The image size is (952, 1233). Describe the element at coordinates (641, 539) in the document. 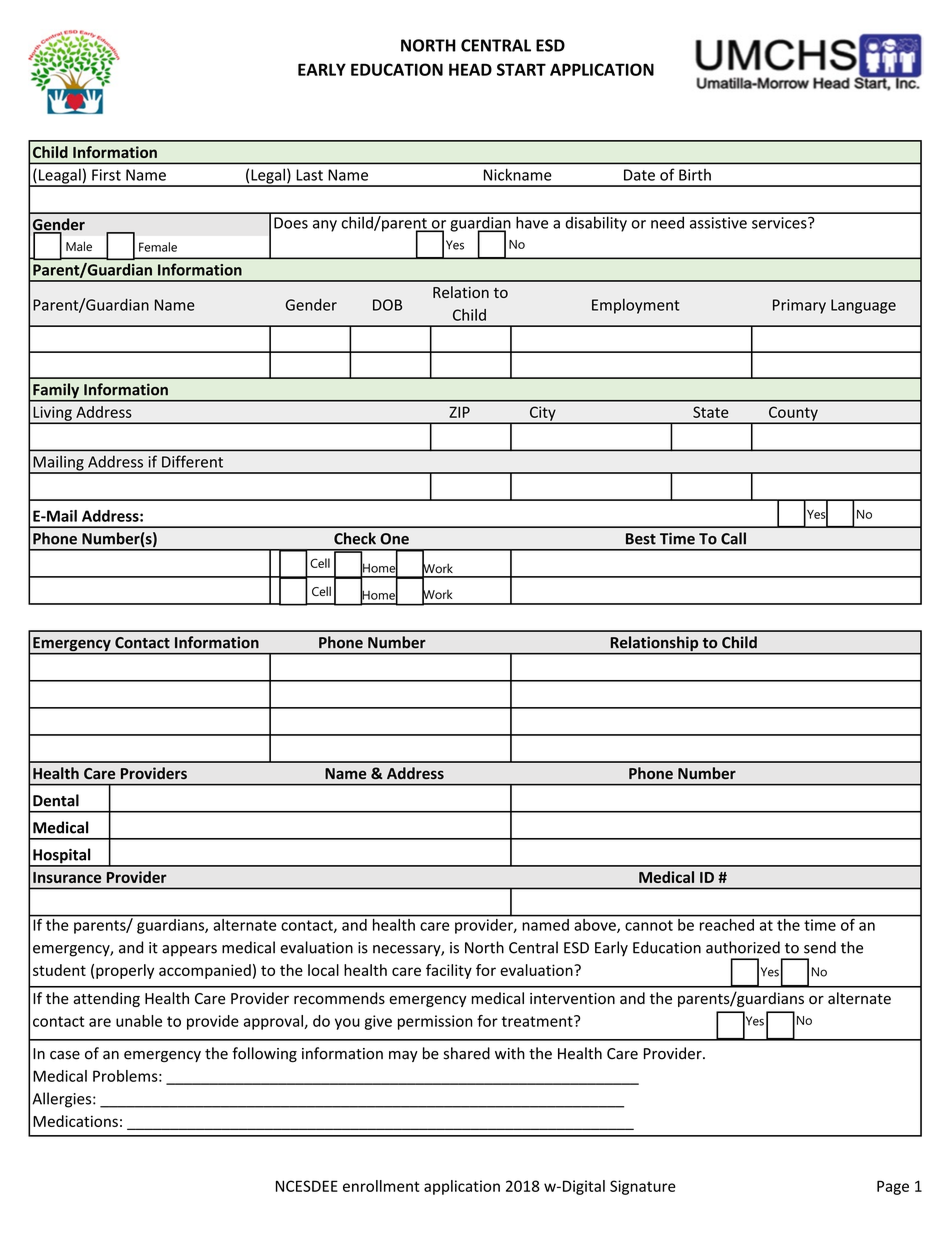

I see `Best` at that location.
